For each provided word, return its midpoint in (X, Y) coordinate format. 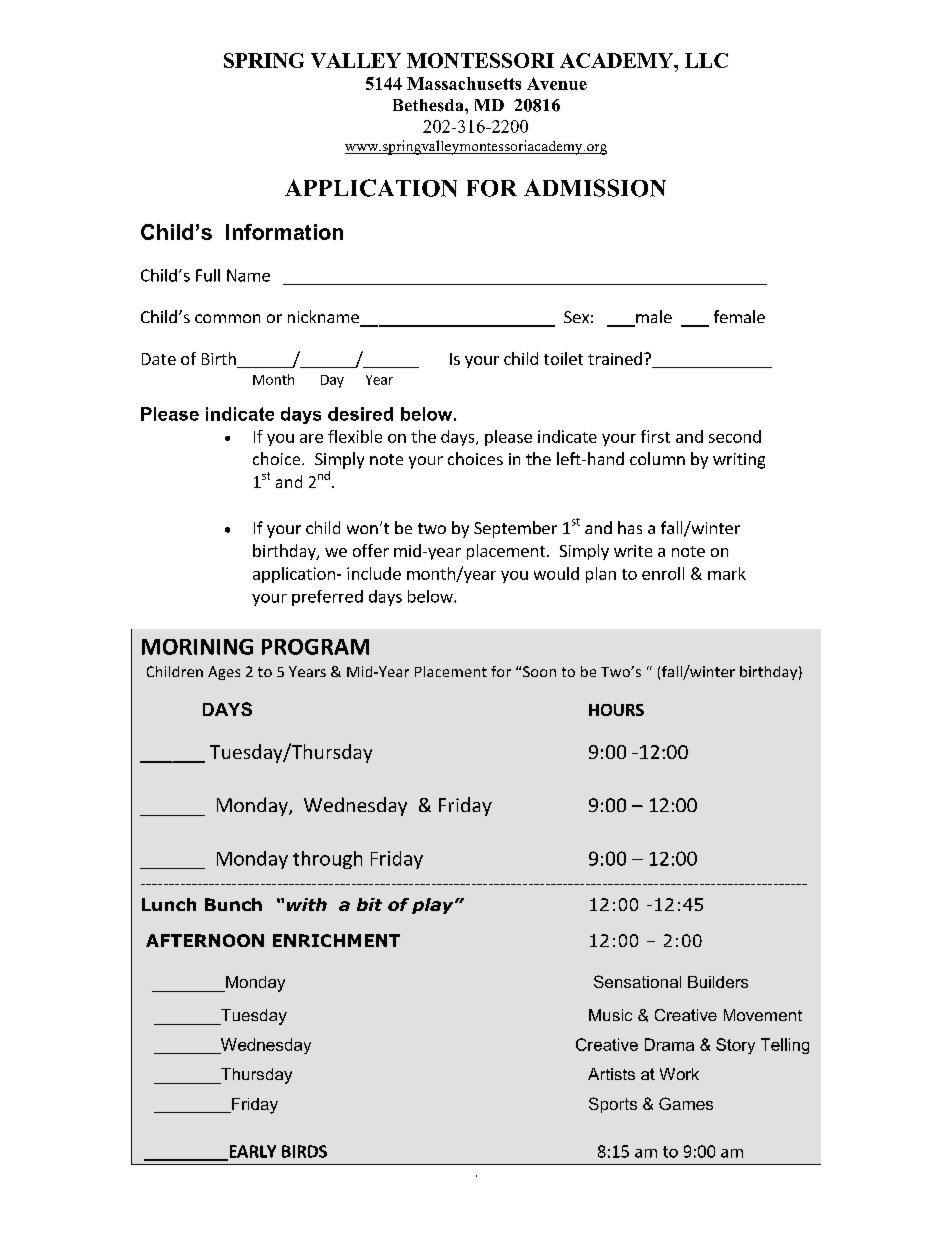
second (735, 436)
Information (284, 232)
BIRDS (304, 1151)
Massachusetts (464, 83)
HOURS (616, 710)
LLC (706, 60)
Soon (539, 671)
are (311, 438)
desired (360, 414)
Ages (224, 673)
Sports (613, 1105)
